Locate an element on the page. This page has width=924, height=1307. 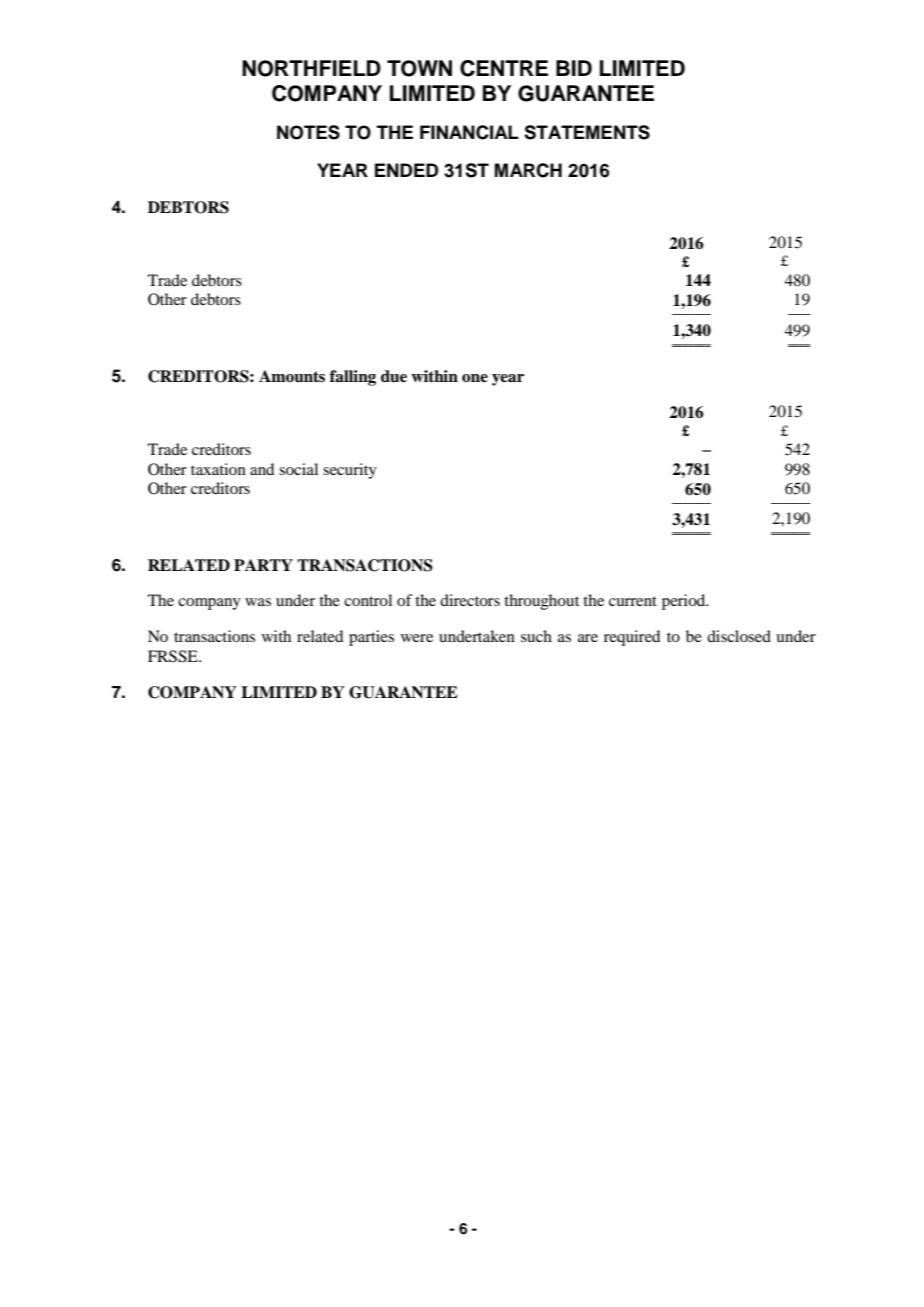
one is located at coordinates (475, 378).
